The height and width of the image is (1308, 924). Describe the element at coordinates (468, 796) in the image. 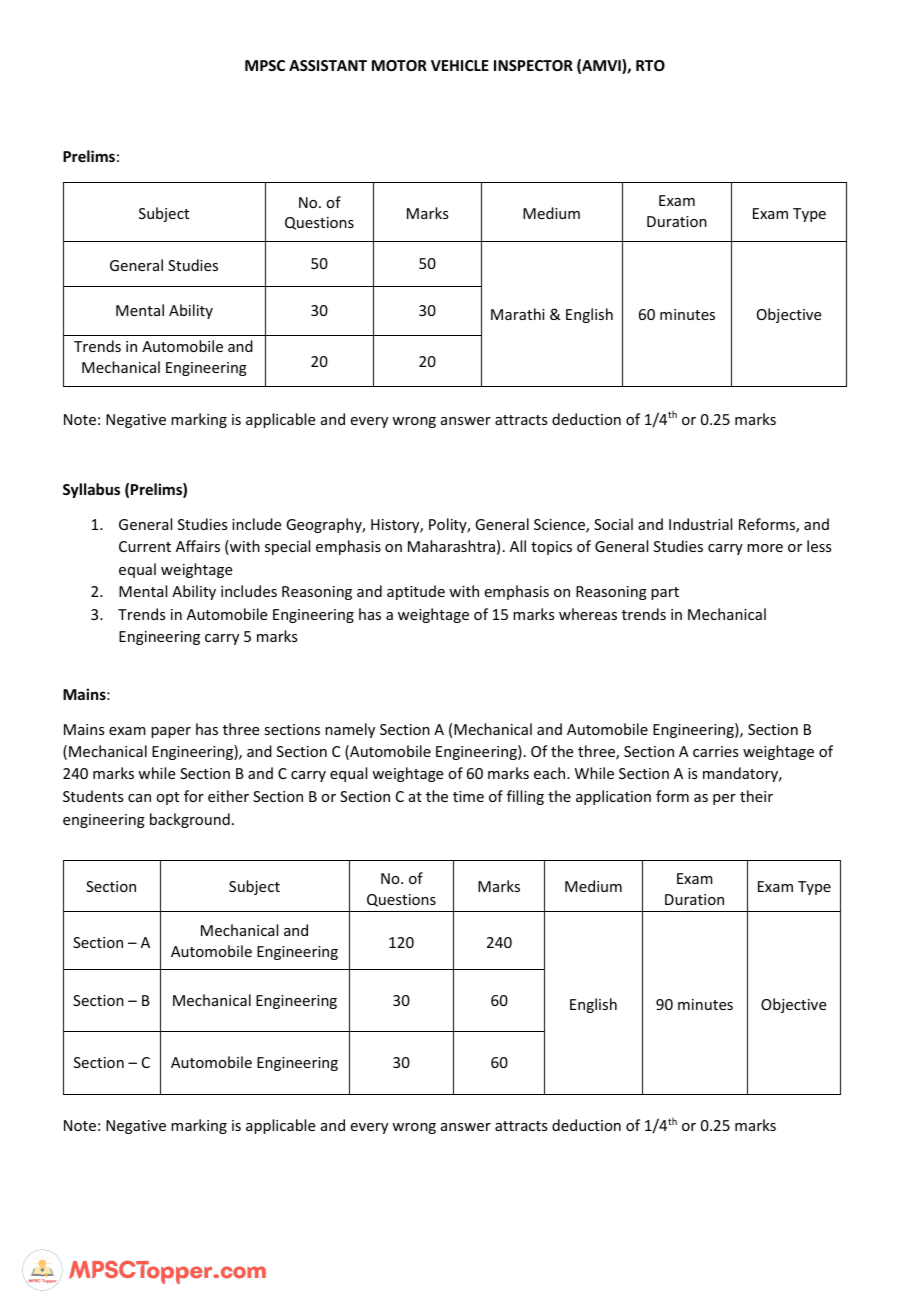

I see `time` at that location.
